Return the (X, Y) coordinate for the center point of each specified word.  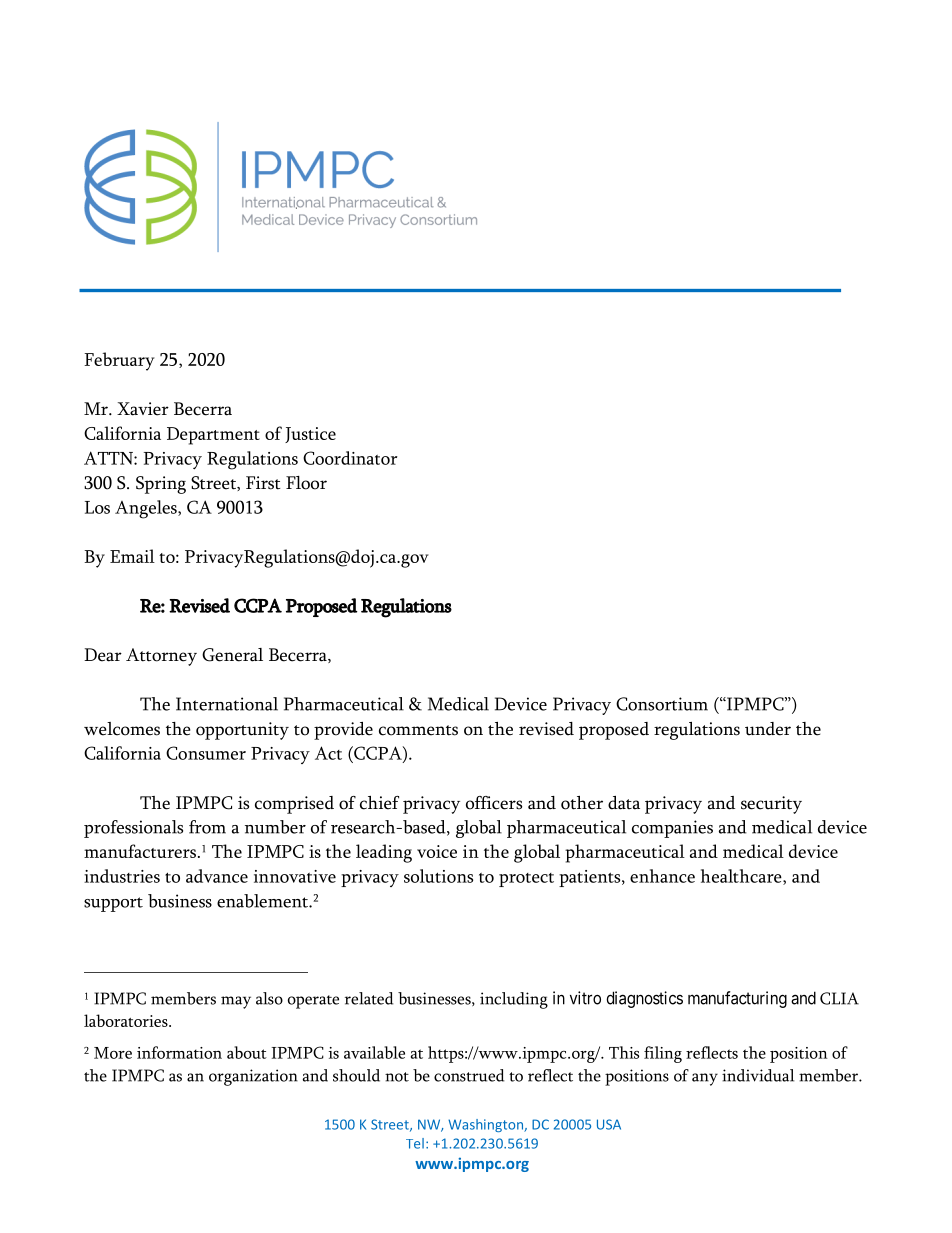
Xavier (143, 409)
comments (418, 730)
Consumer (206, 753)
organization (253, 1077)
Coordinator (350, 458)
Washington (486, 1125)
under (768, 729)
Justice (310, 435)
